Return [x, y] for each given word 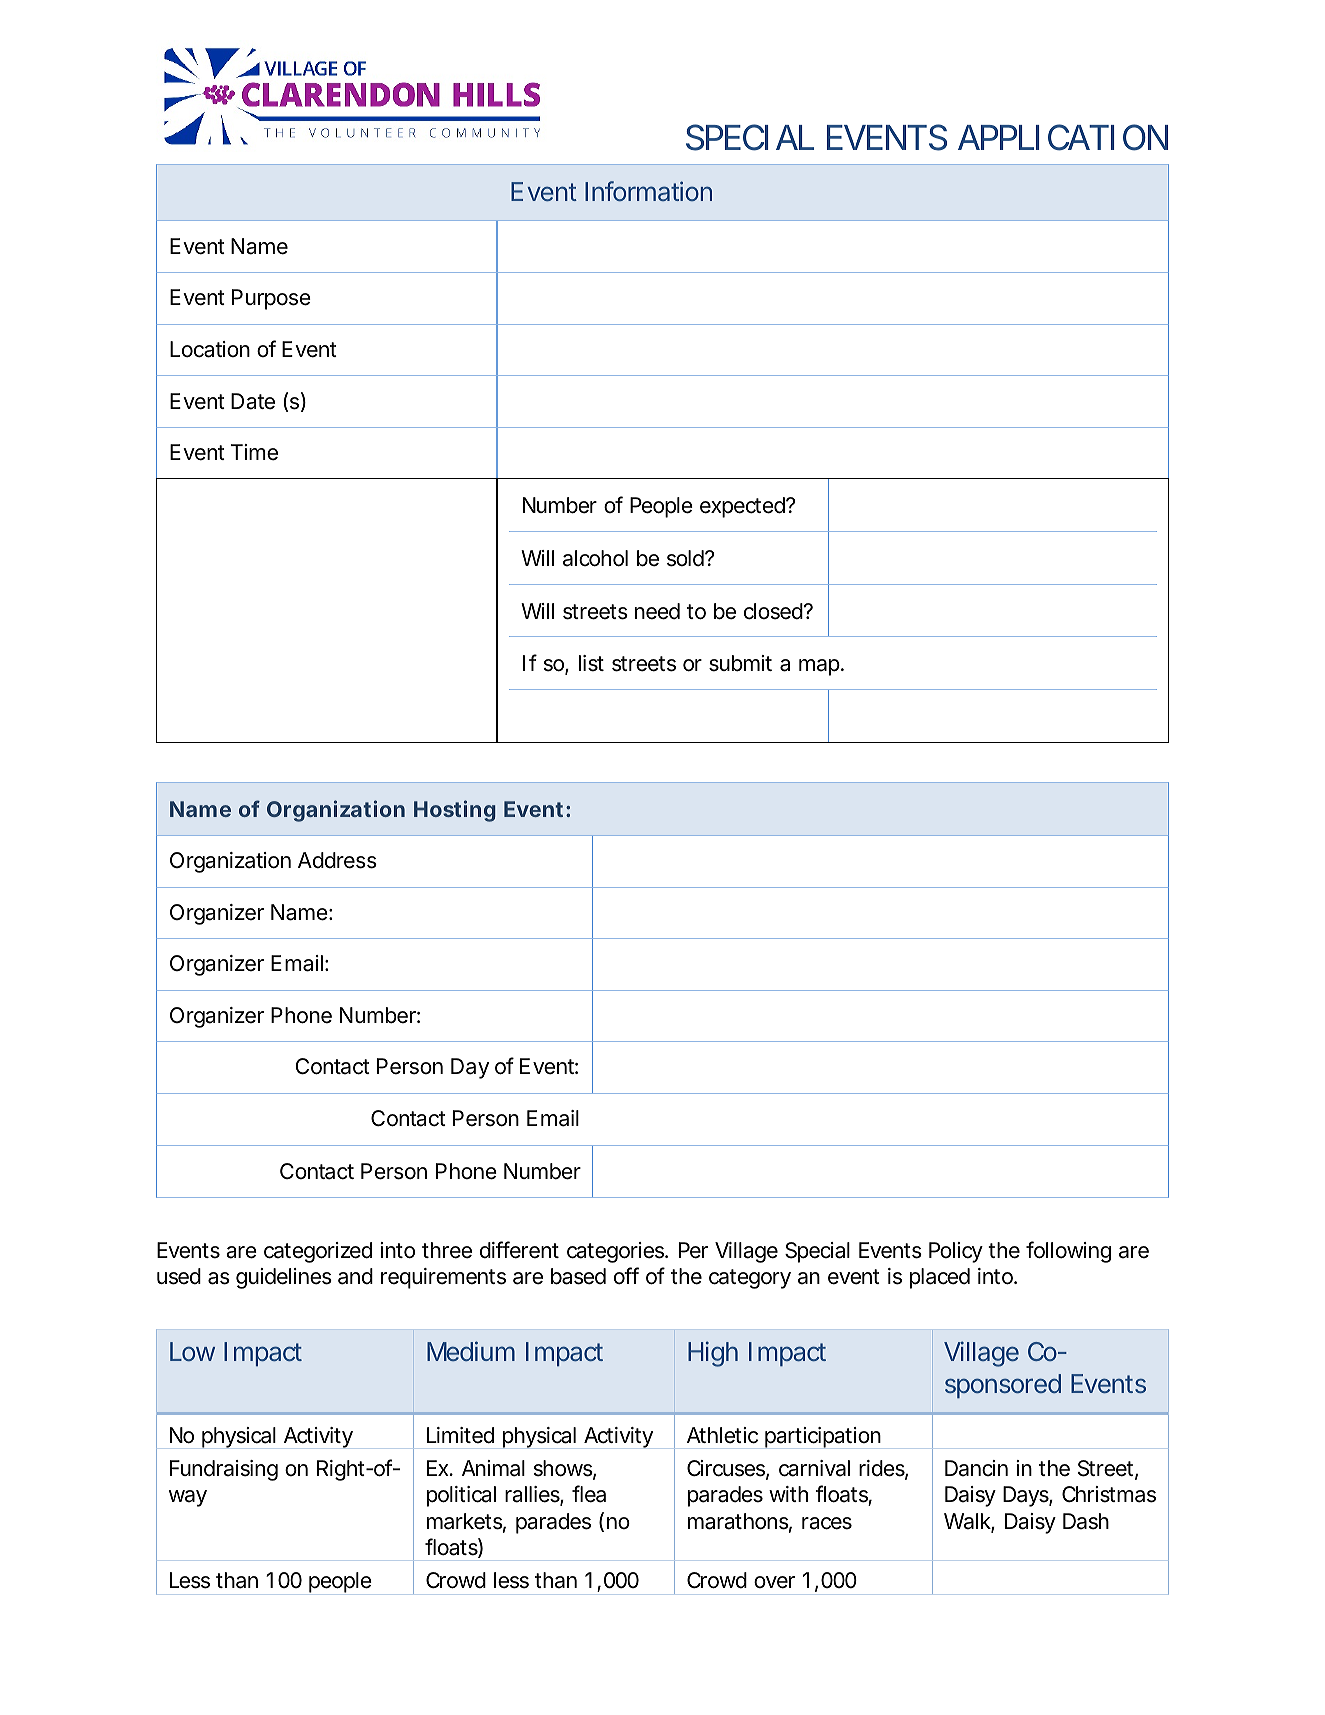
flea [589, 1494]
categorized [318, 1252]
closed [775, 611]
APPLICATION [1063, 137]
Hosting [454, 811]
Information [648, 191]
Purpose [271, 299]
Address [337, 860]
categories [617, 1252]
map [821, 667]
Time [254, 452]
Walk [969, 1522]
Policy [956, 1252]
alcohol [595, 558]
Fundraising [224, 1470]
